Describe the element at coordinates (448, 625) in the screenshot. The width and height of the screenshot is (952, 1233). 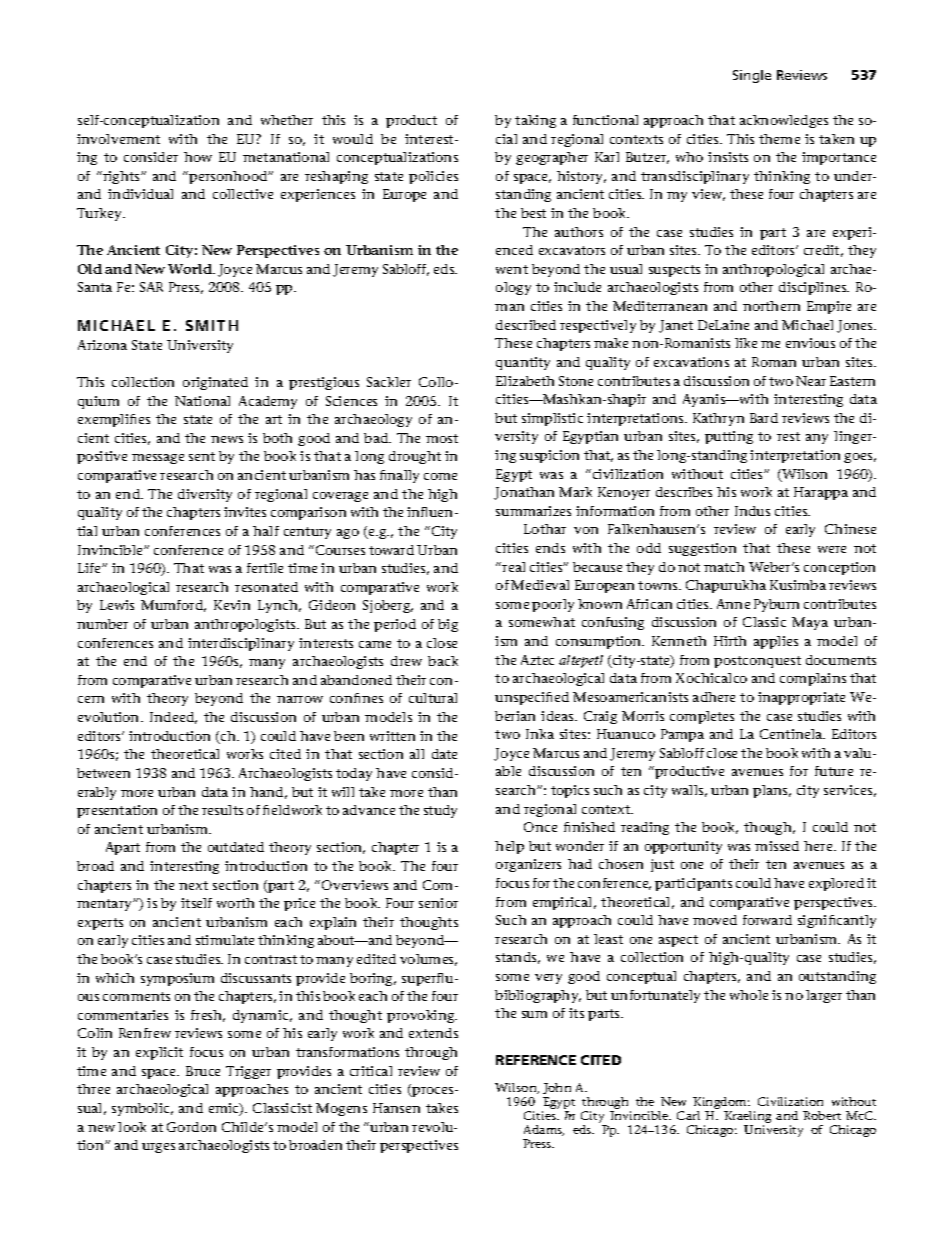
I see `big` at that location.
